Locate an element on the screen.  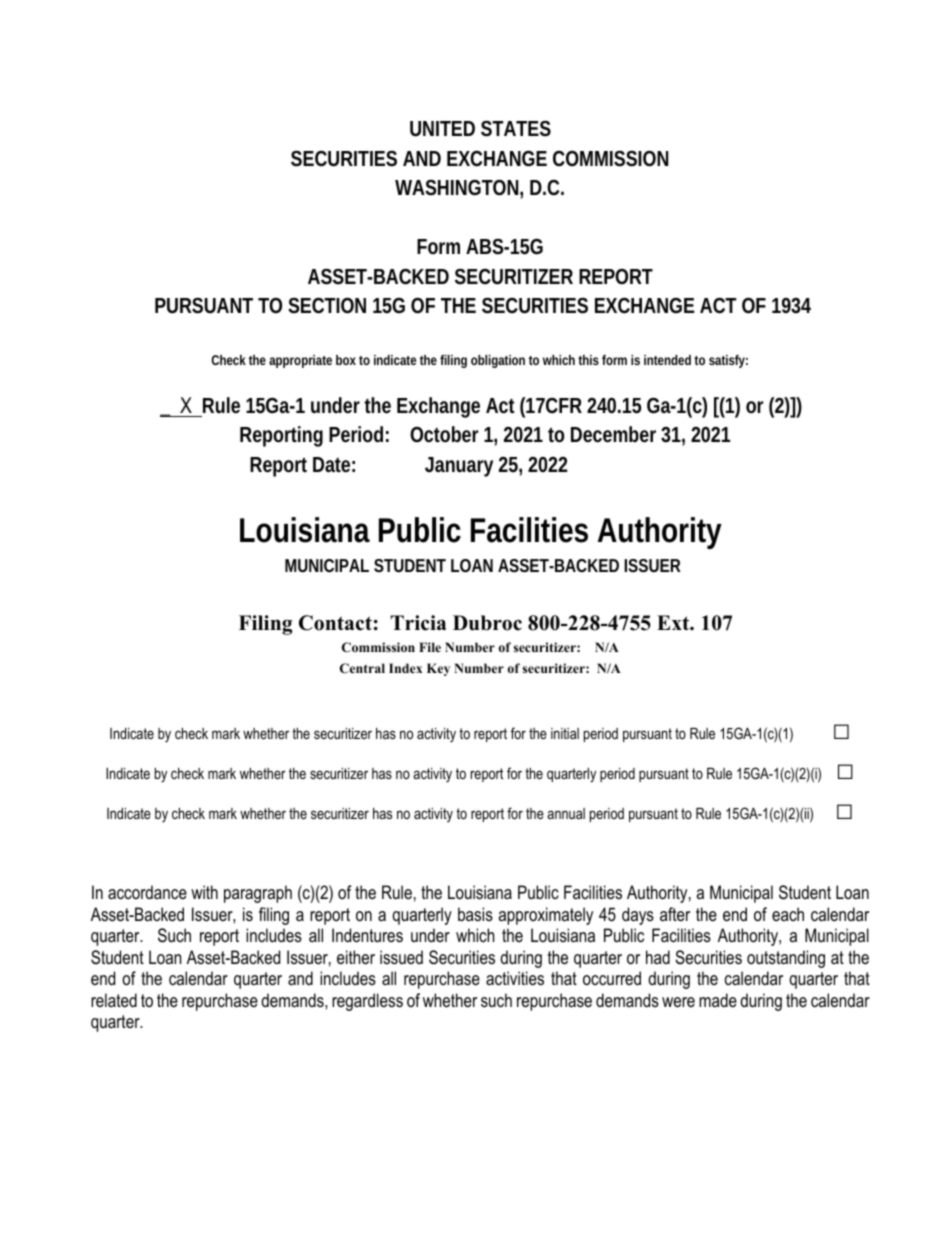
appropriate is located at coordinates (300, 361).
